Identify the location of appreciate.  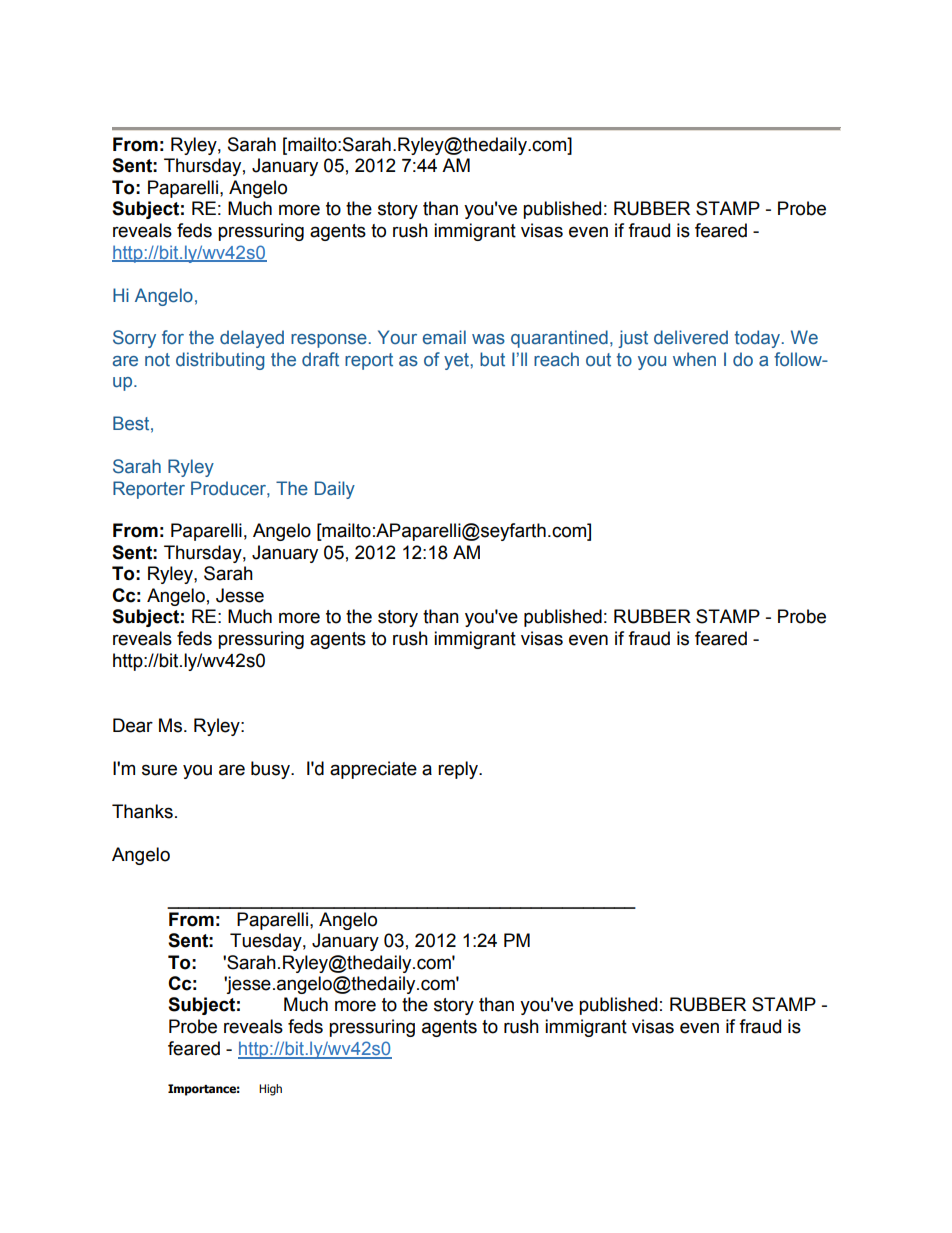
(373, 770).
